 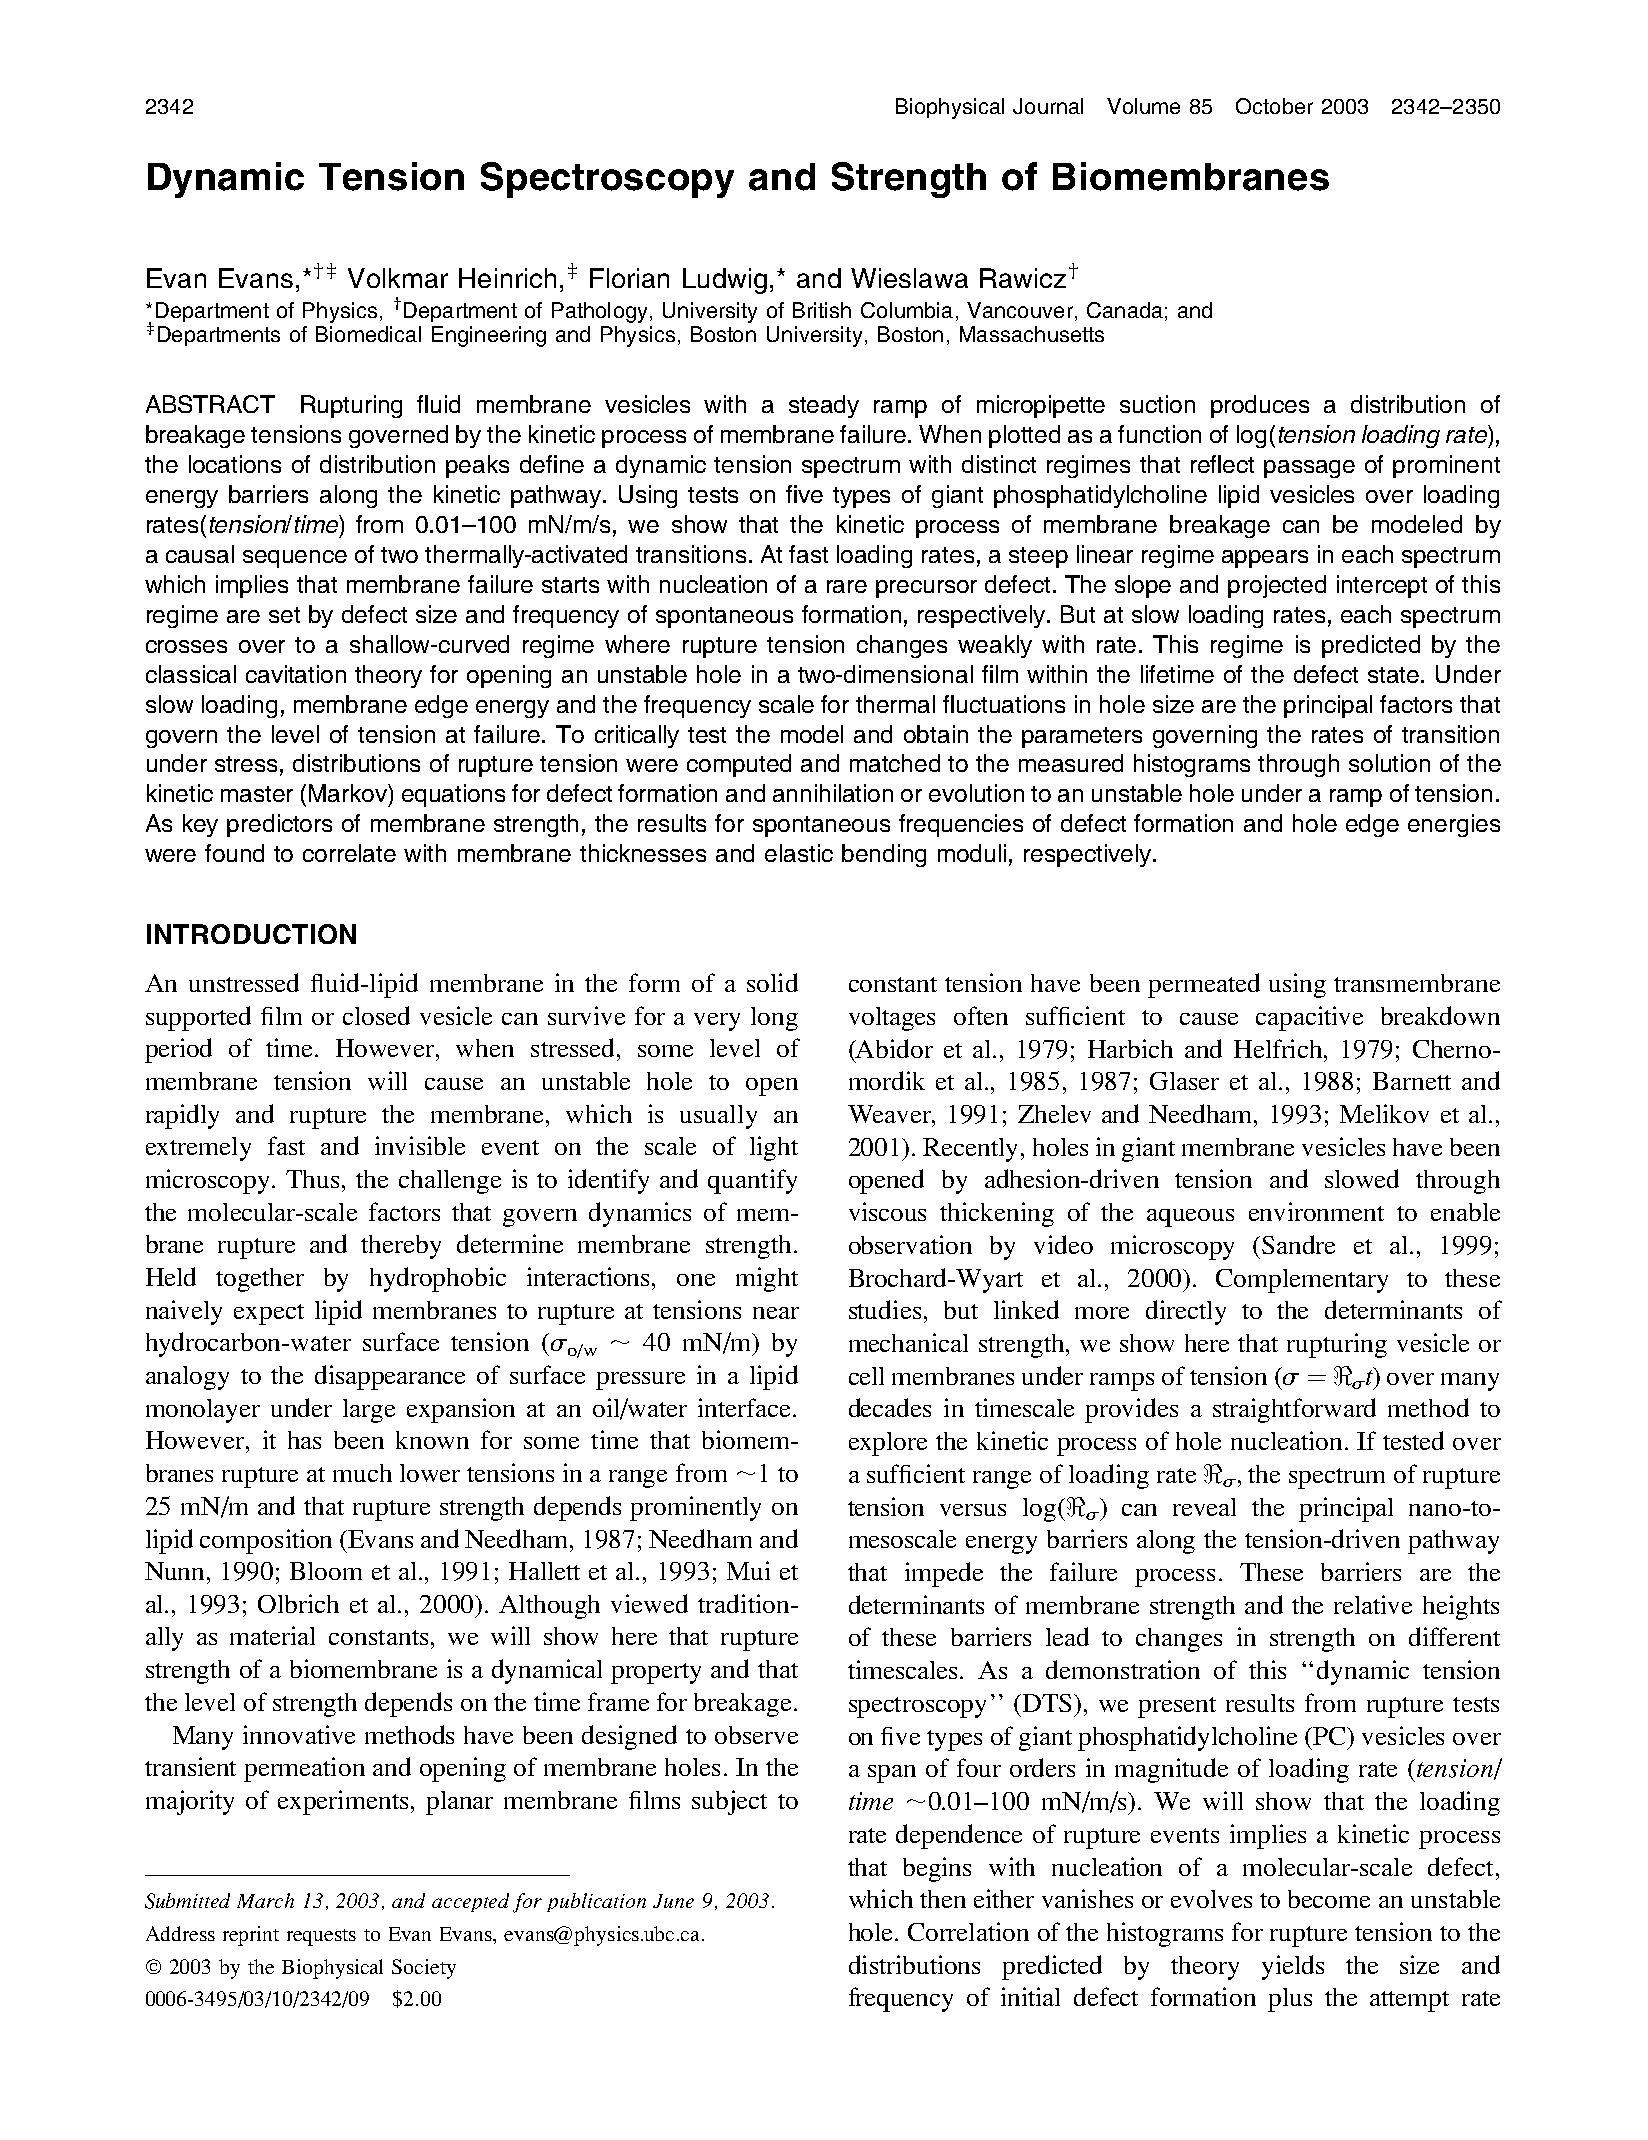 What do you see at coordinates (1309, 1018) in the screenshot?
I see `capacitive` at bounding box center [1309, 1018].
